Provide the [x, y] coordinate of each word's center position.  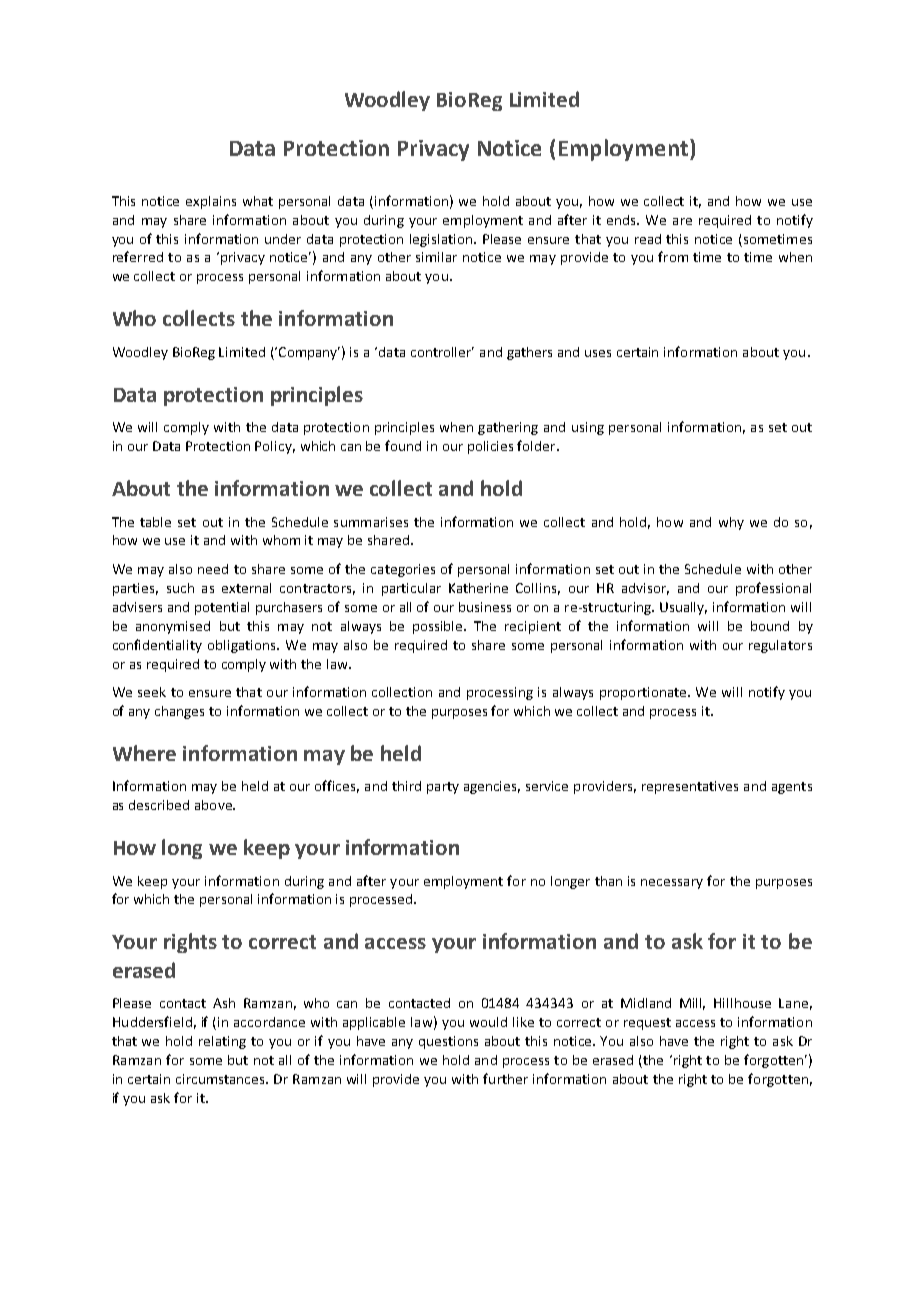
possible [439, 627]
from [673, 256]
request [647, 1024]
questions [448, 1042]
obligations [243, 646]
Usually [683, 608]
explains [211, 202]
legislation [442, 240]
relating [222, 1042]
